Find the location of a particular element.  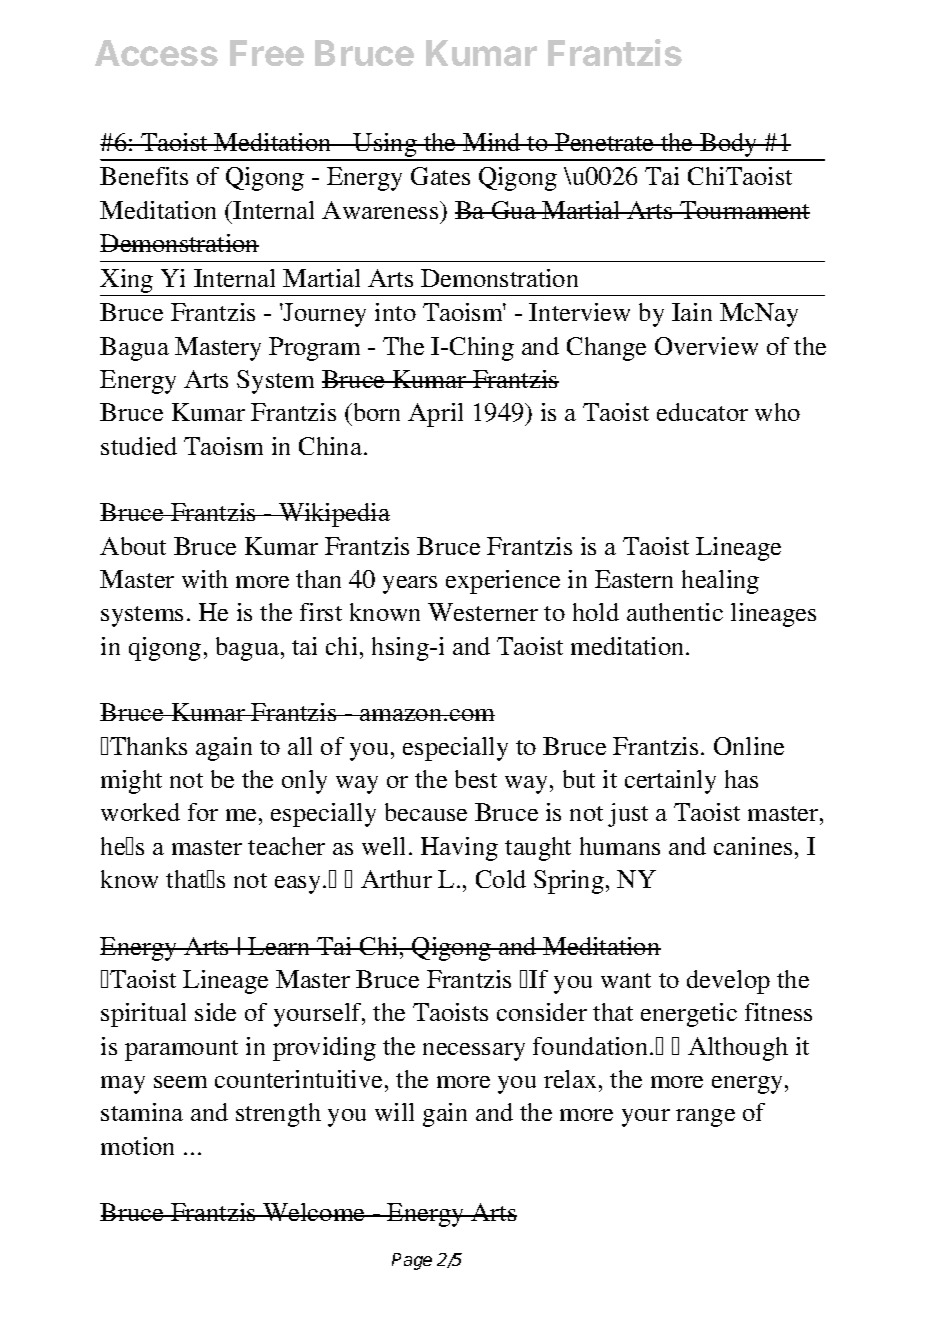

Page is located at coordinates (412, 1261).
